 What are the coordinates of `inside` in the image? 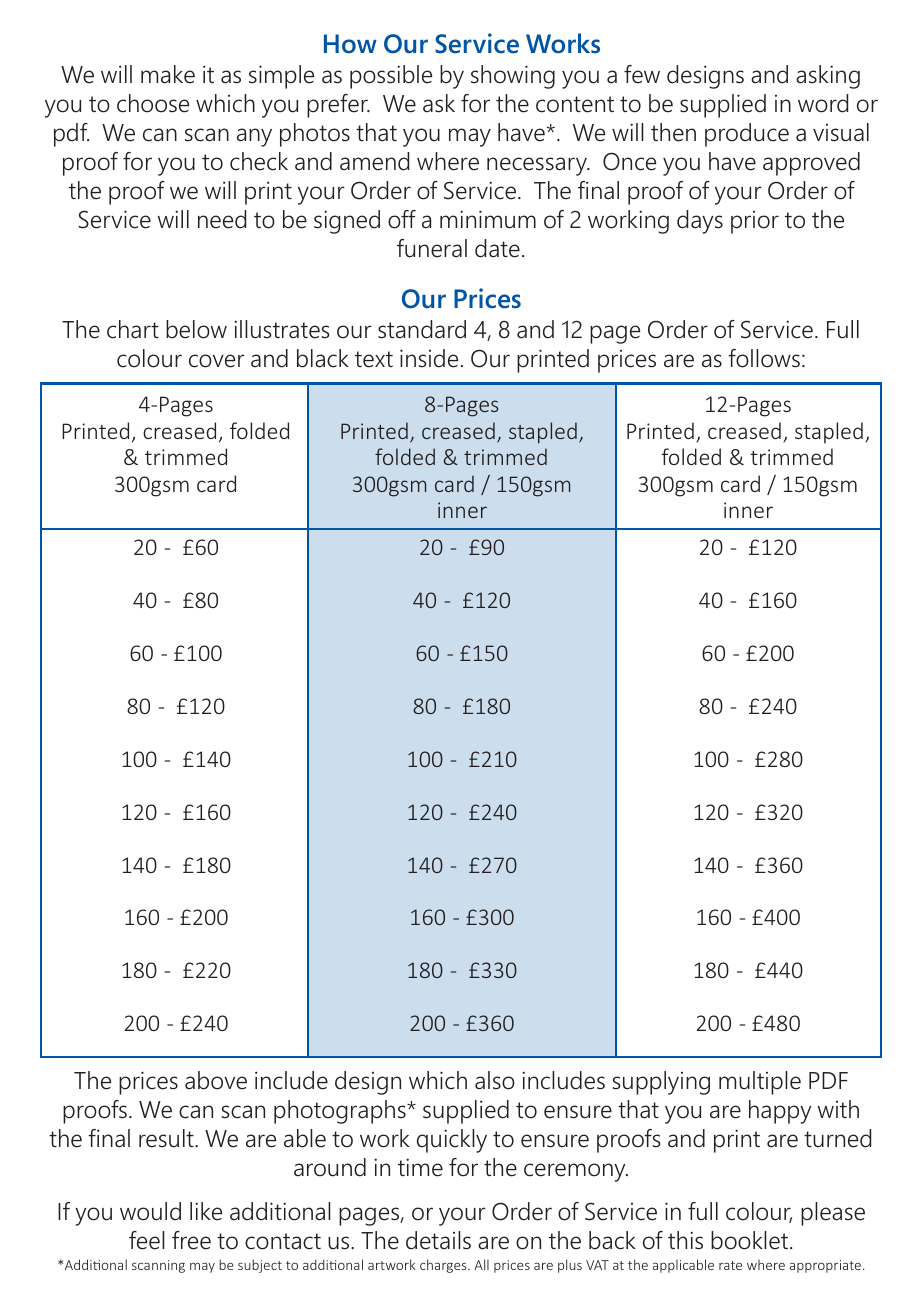 It's located at (429, 358).
